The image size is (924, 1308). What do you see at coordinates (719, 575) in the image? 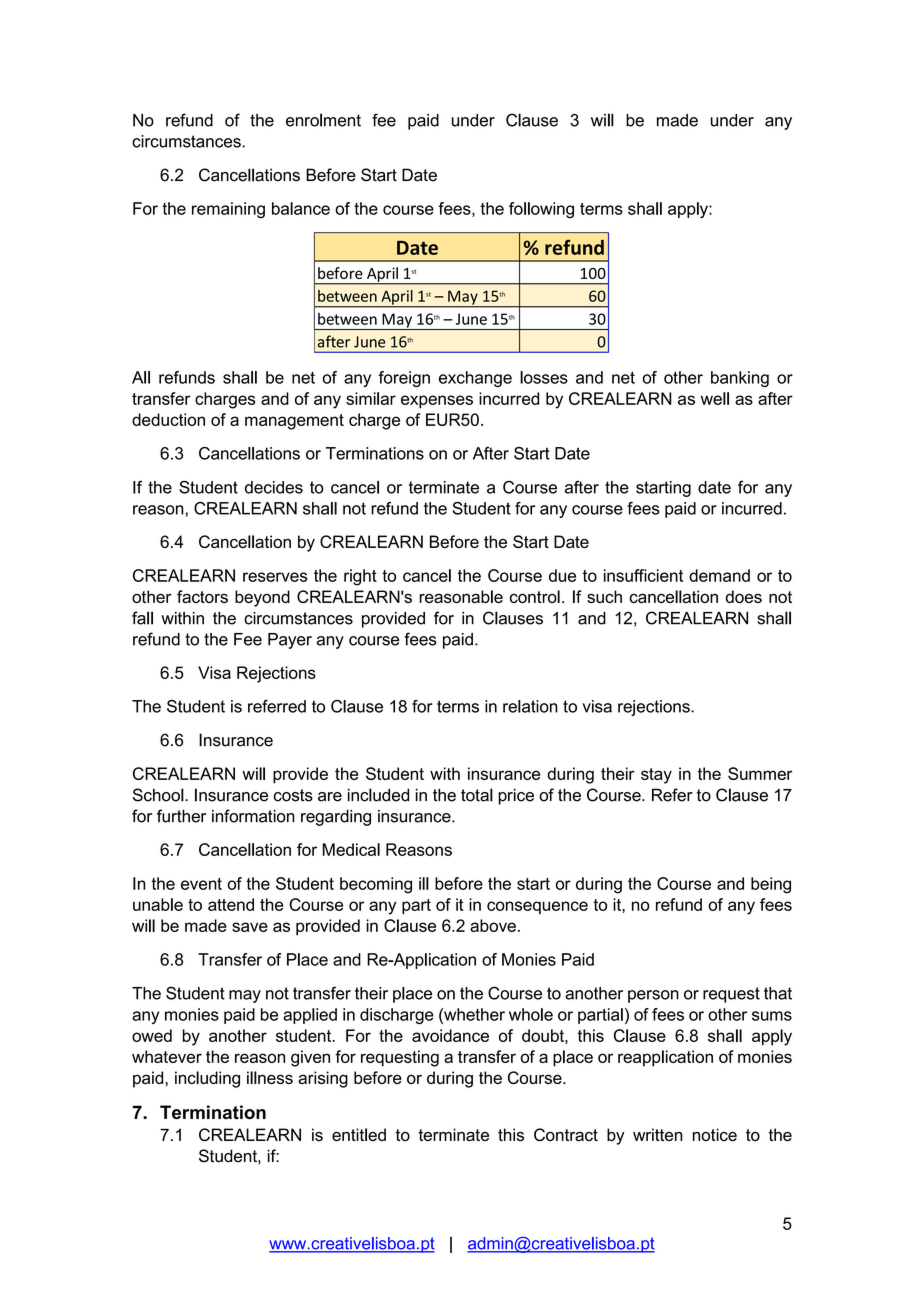
I see `demand` at bounding box center [719, 575].
